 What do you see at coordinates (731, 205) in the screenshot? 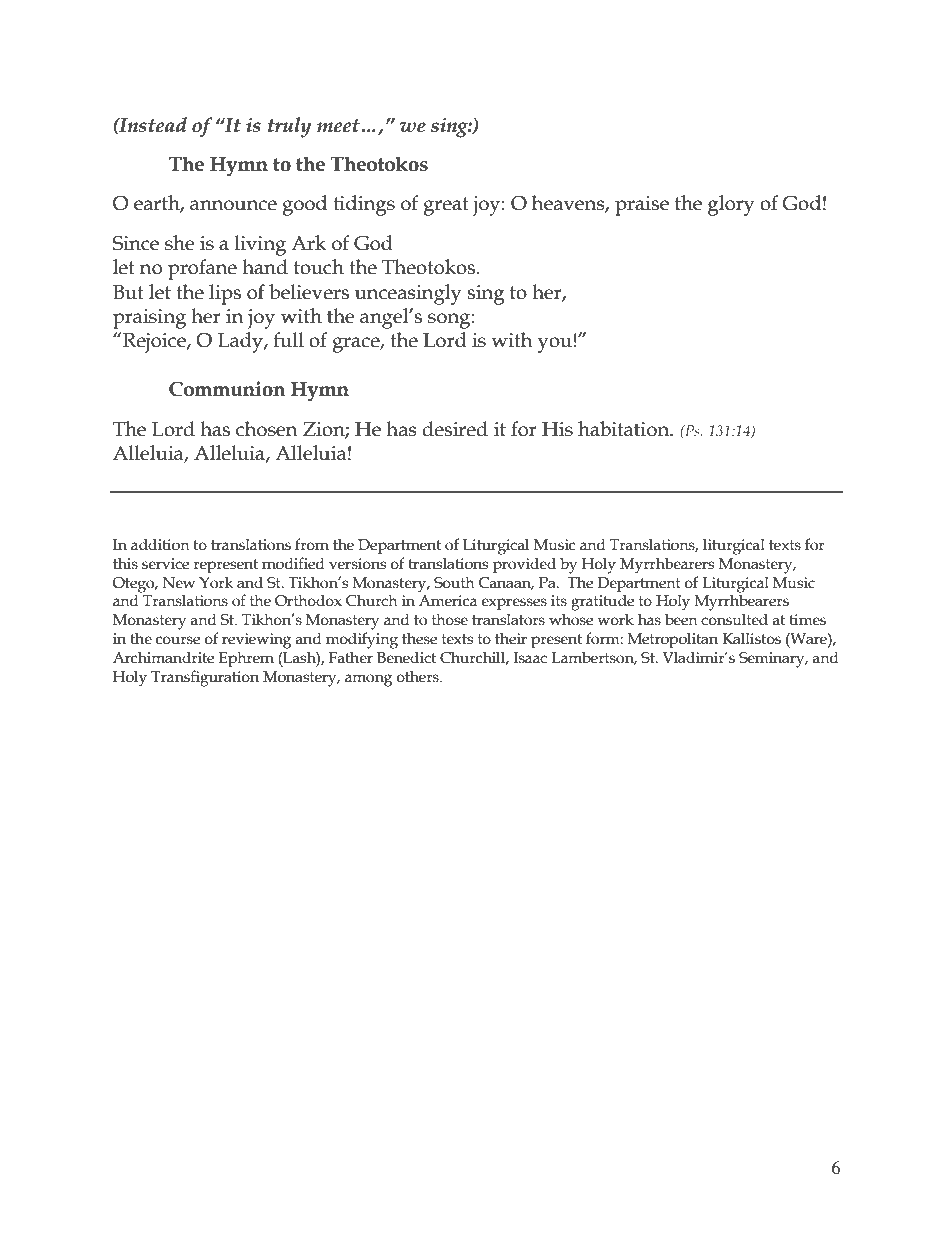
I see `glory` at bounding box center [731, 205].
